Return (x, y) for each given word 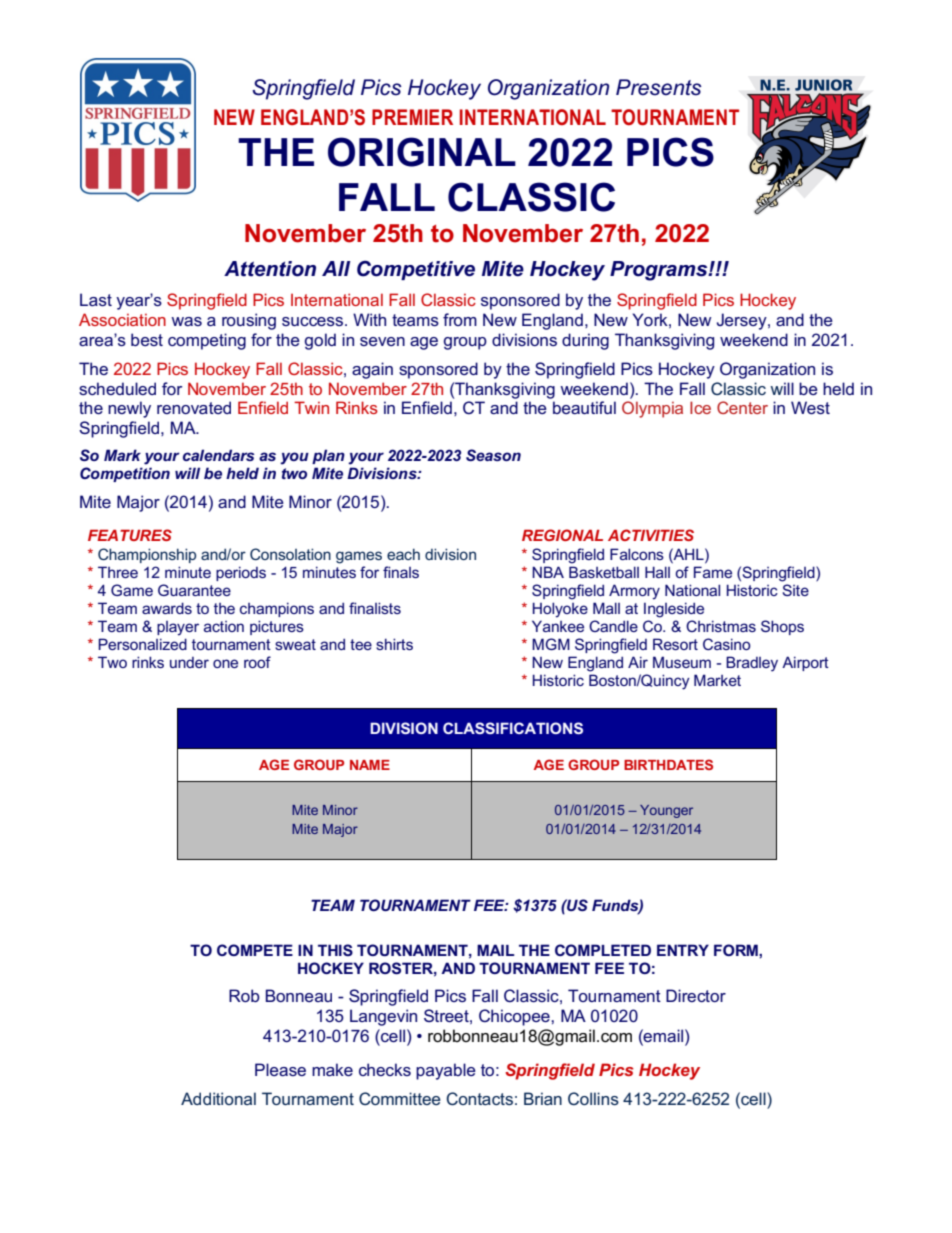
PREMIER (412, 117)
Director (696, 995)
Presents (659, 87)
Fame (713, 572)
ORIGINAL (422, 152)
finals (401, 572)
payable (446, 1071)
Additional (218, 1098)
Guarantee (194, 590)
